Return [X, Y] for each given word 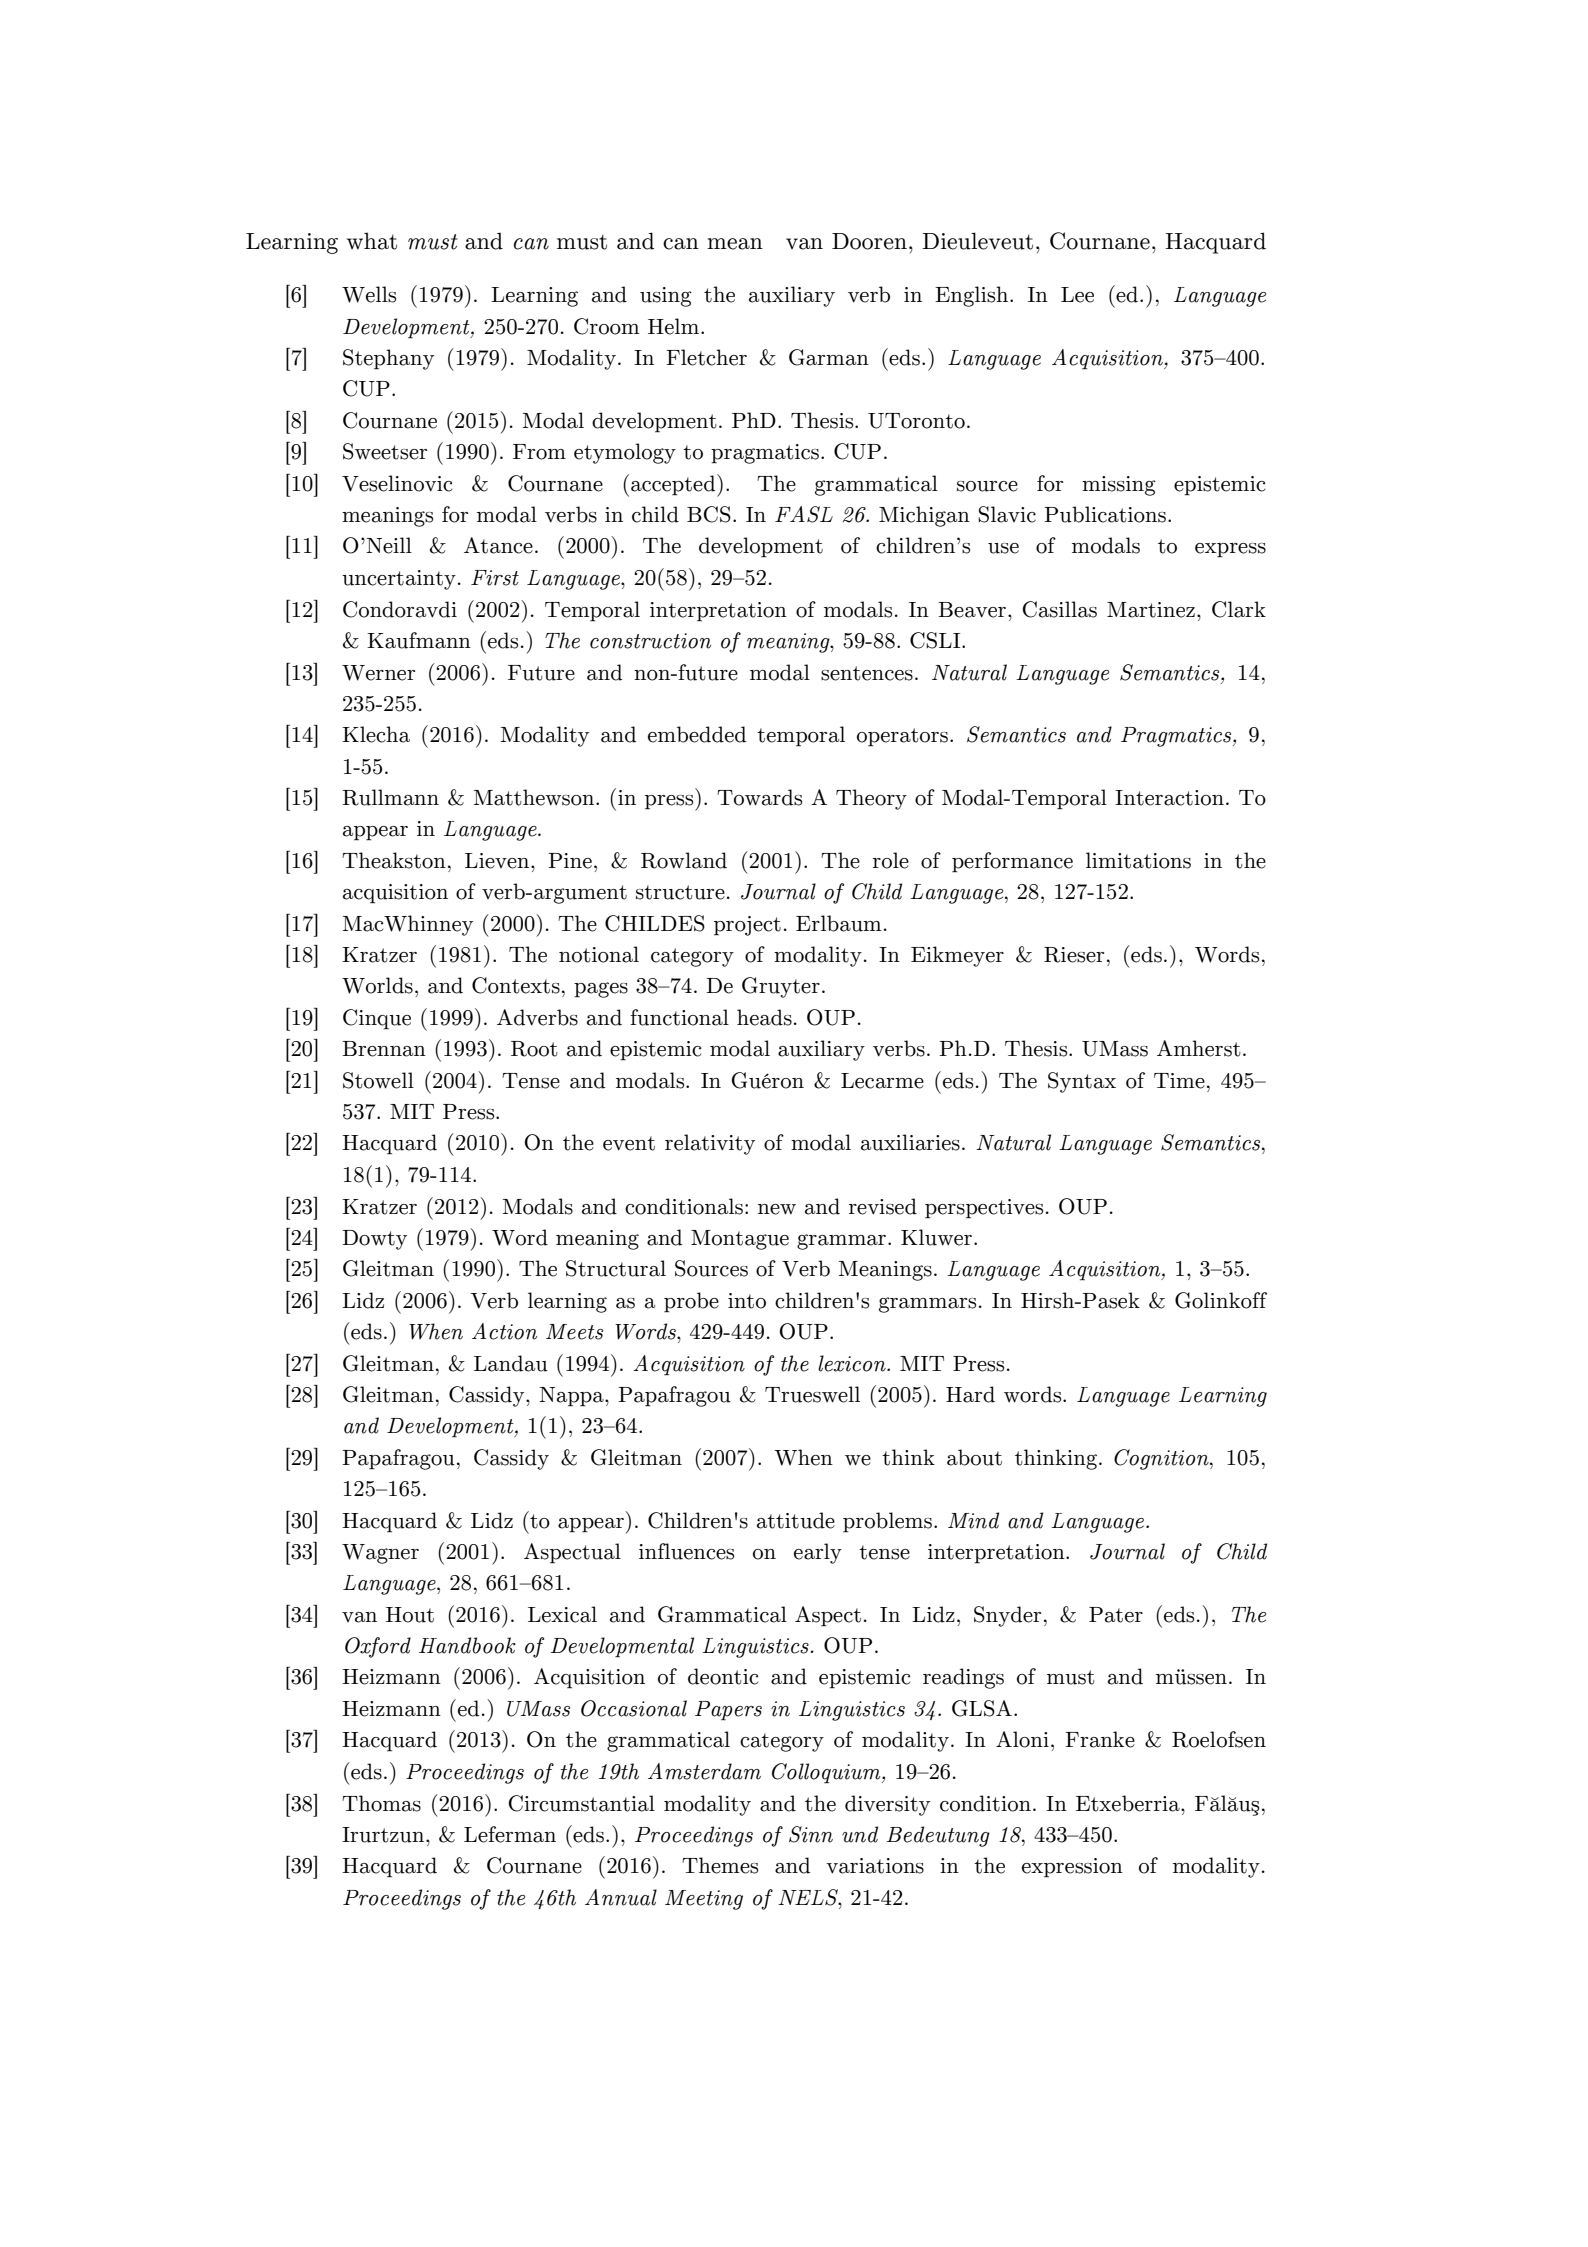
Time [1179, 1081]
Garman [829, 357]
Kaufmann [419, 640]
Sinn [811, 1834]
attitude [796, 1520]
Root [534, 1049]
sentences [867, 673]
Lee [1077, 295]
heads [764, 1017]
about [974, 1457]
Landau [511, 1363]
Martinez [1151, 610]
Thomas [381, 1803]
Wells [369, 294]
